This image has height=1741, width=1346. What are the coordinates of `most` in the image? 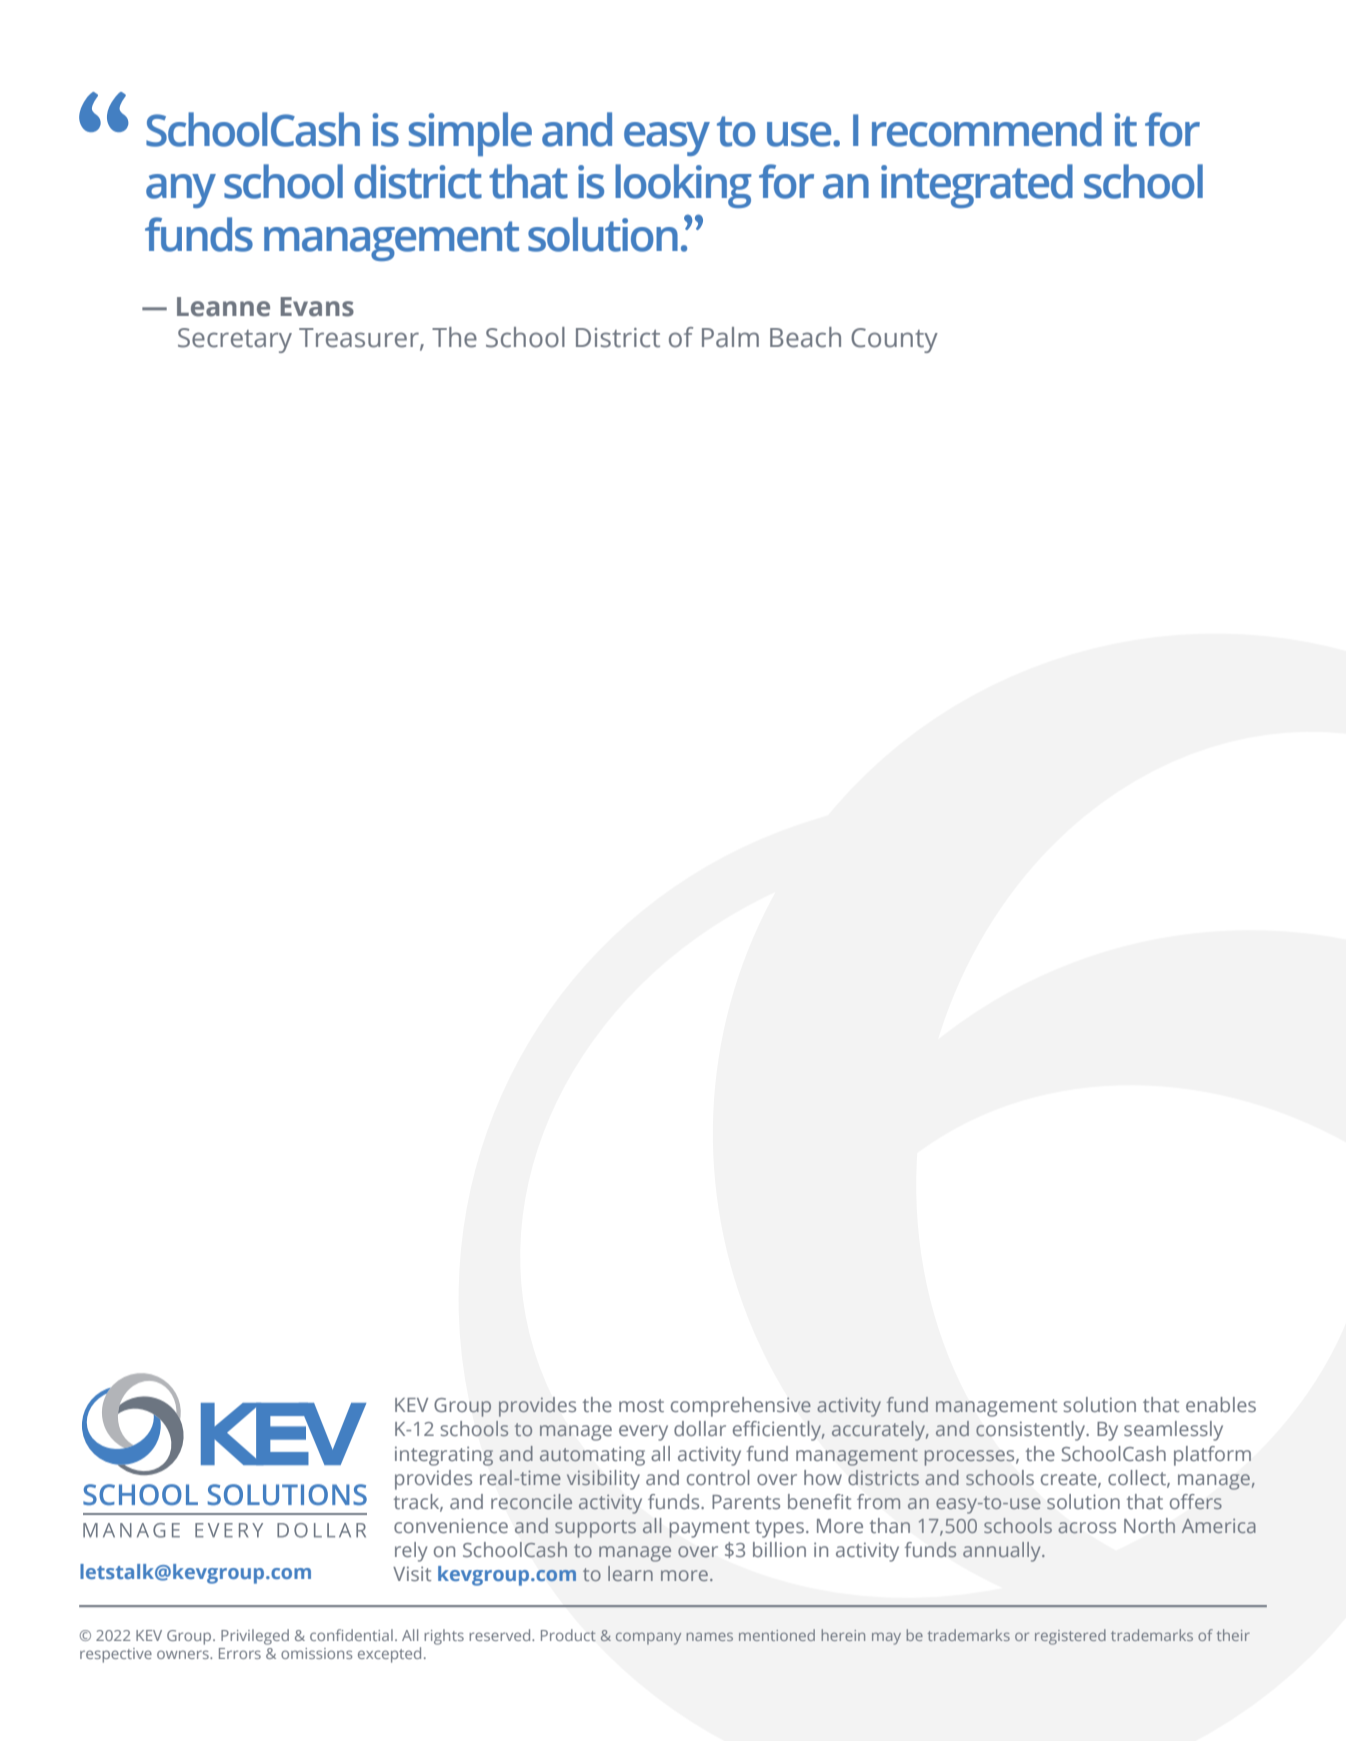 It's located at (641, 1405).
